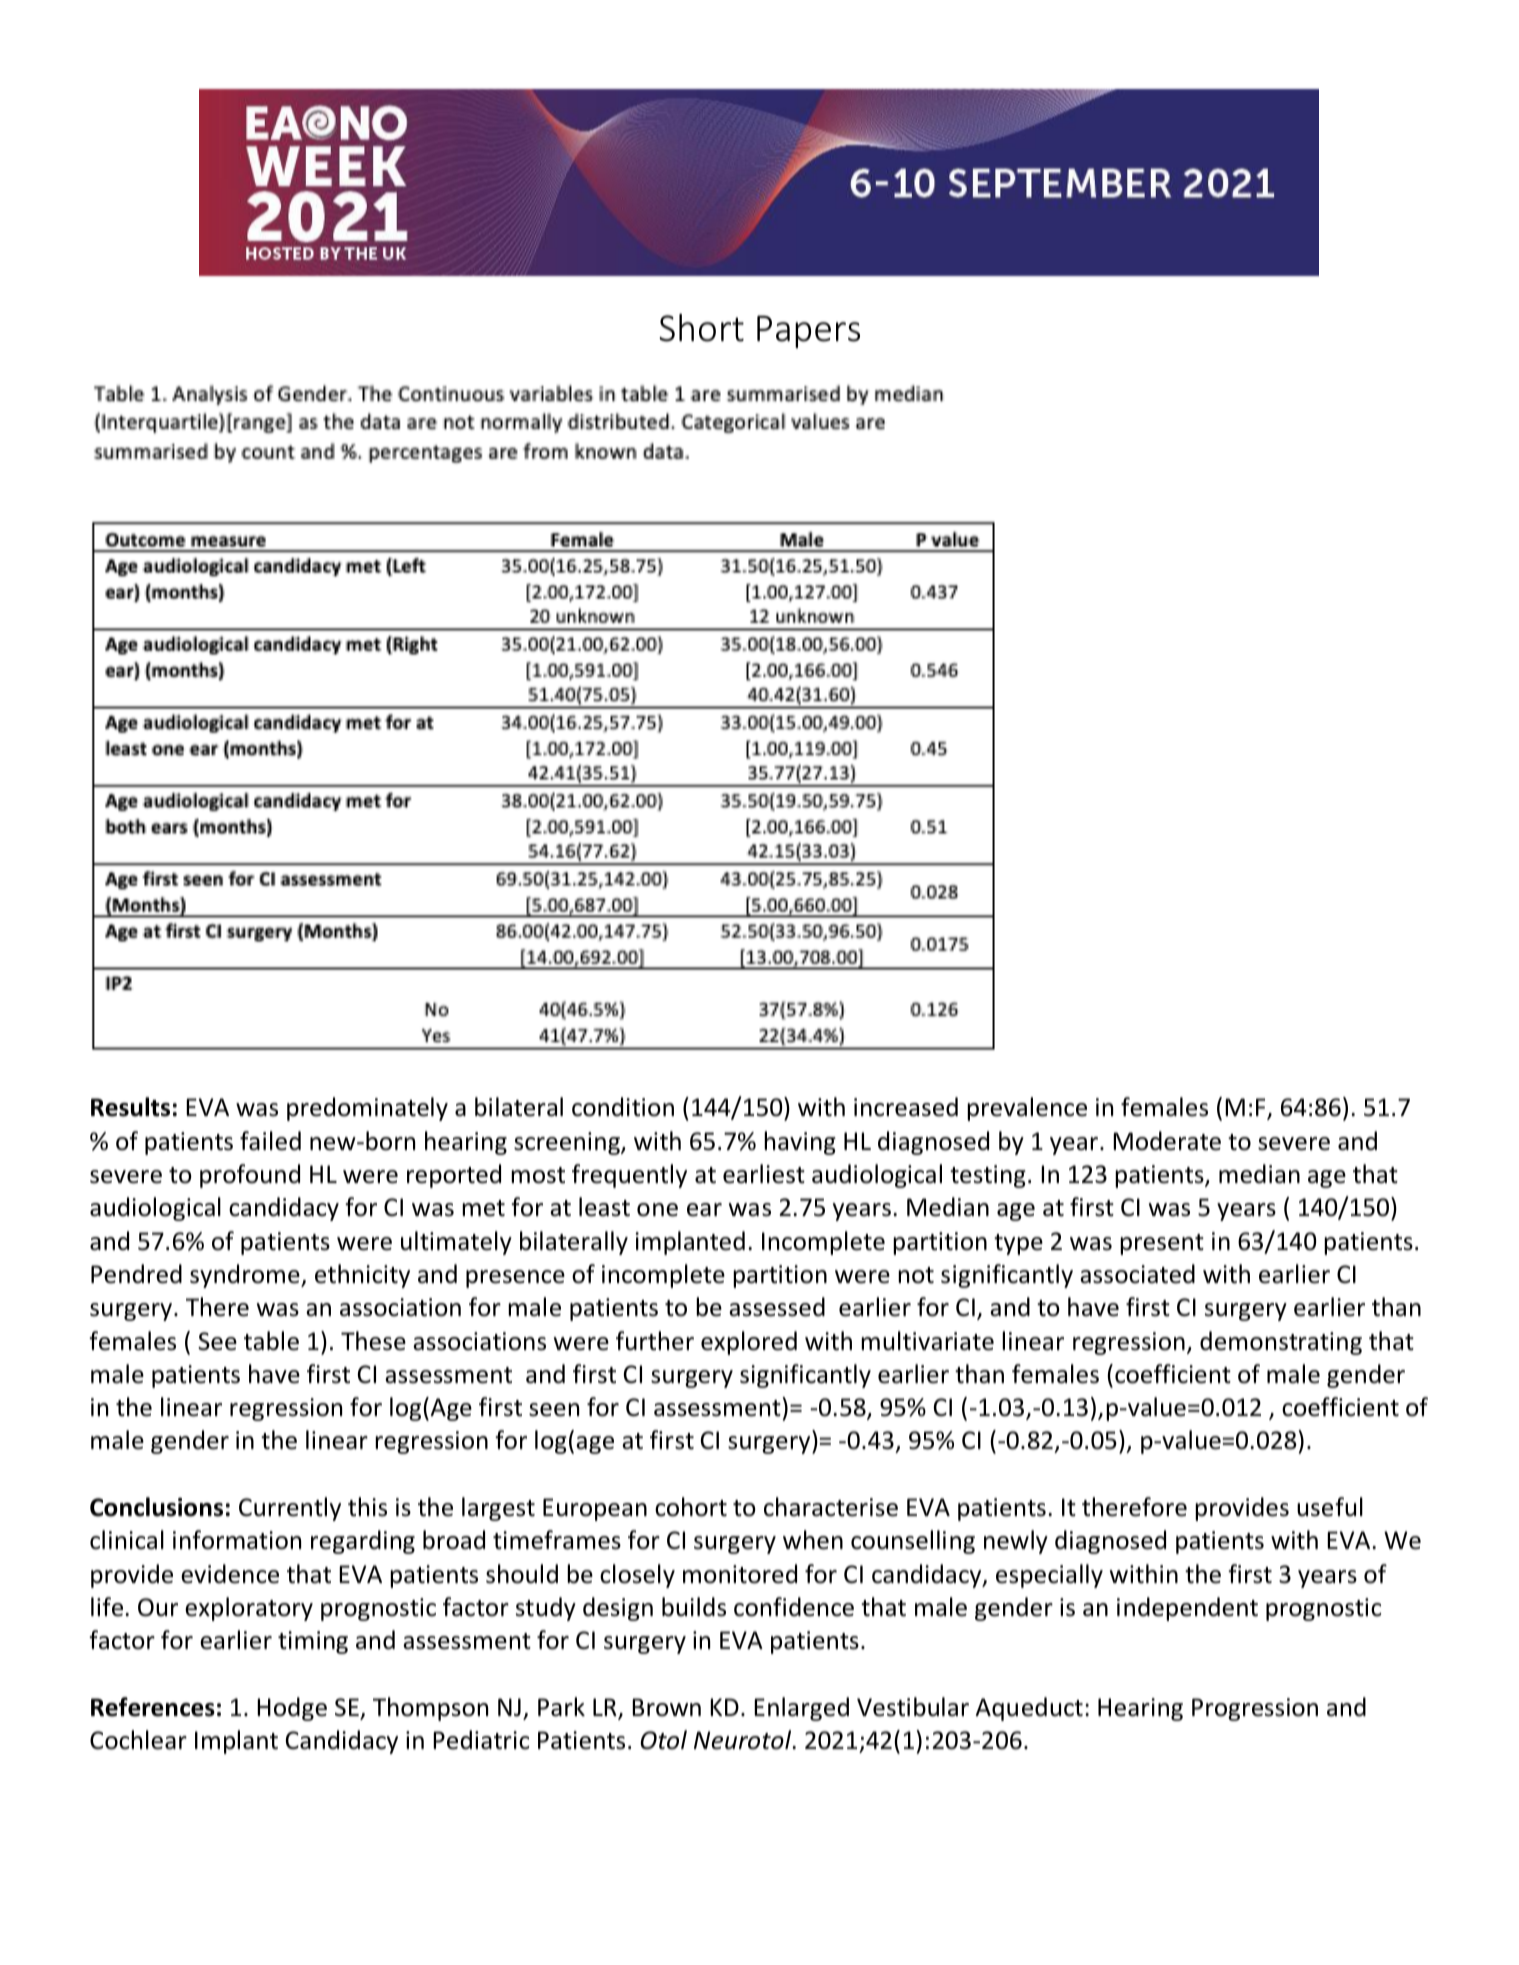 The height and width of the image is (1965, 1519). What do you see at coordinates (623, 1107) in the image?
I see `condition` at bounding box center [623, 1107].
